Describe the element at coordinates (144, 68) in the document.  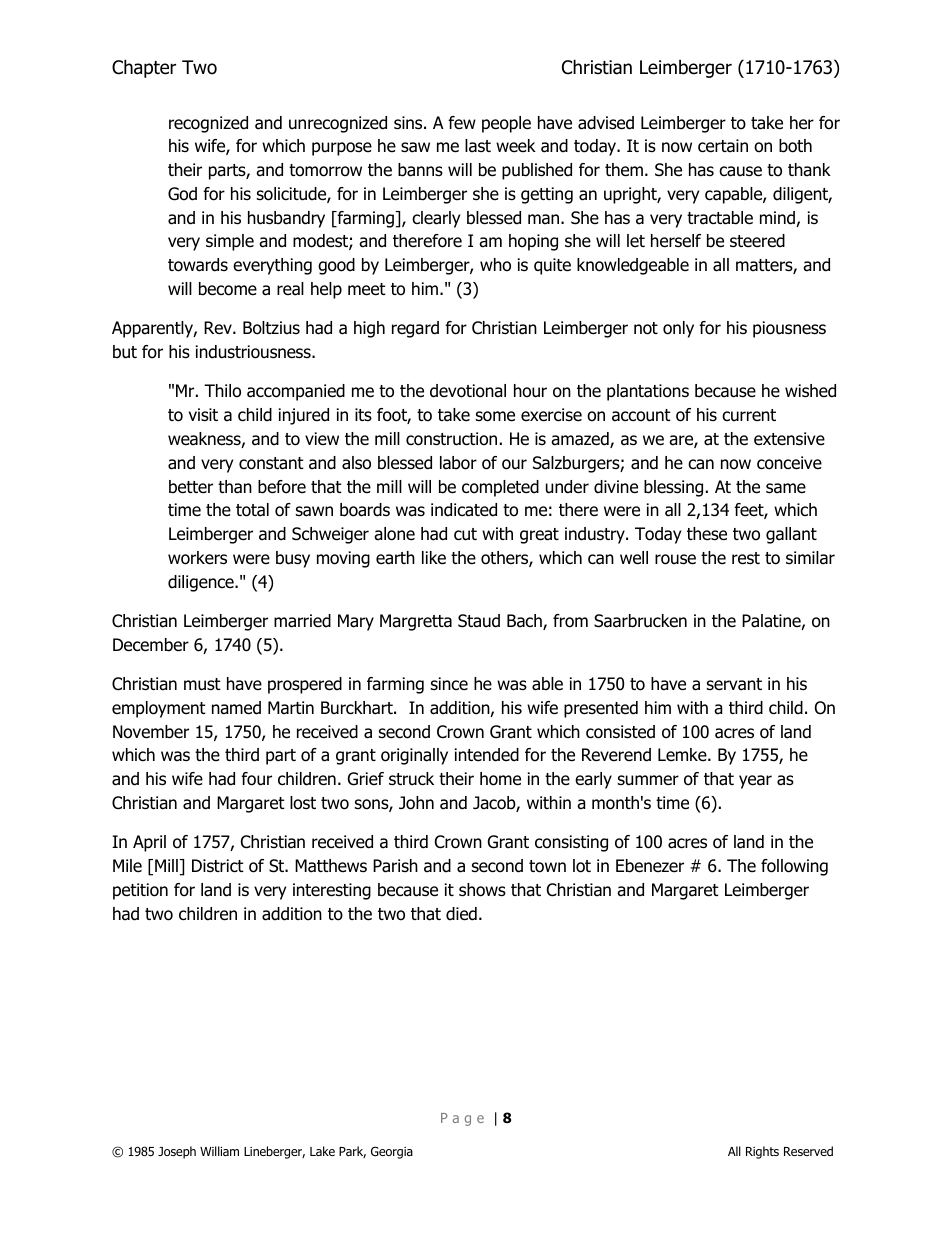
I see `Chapter` at that location.
